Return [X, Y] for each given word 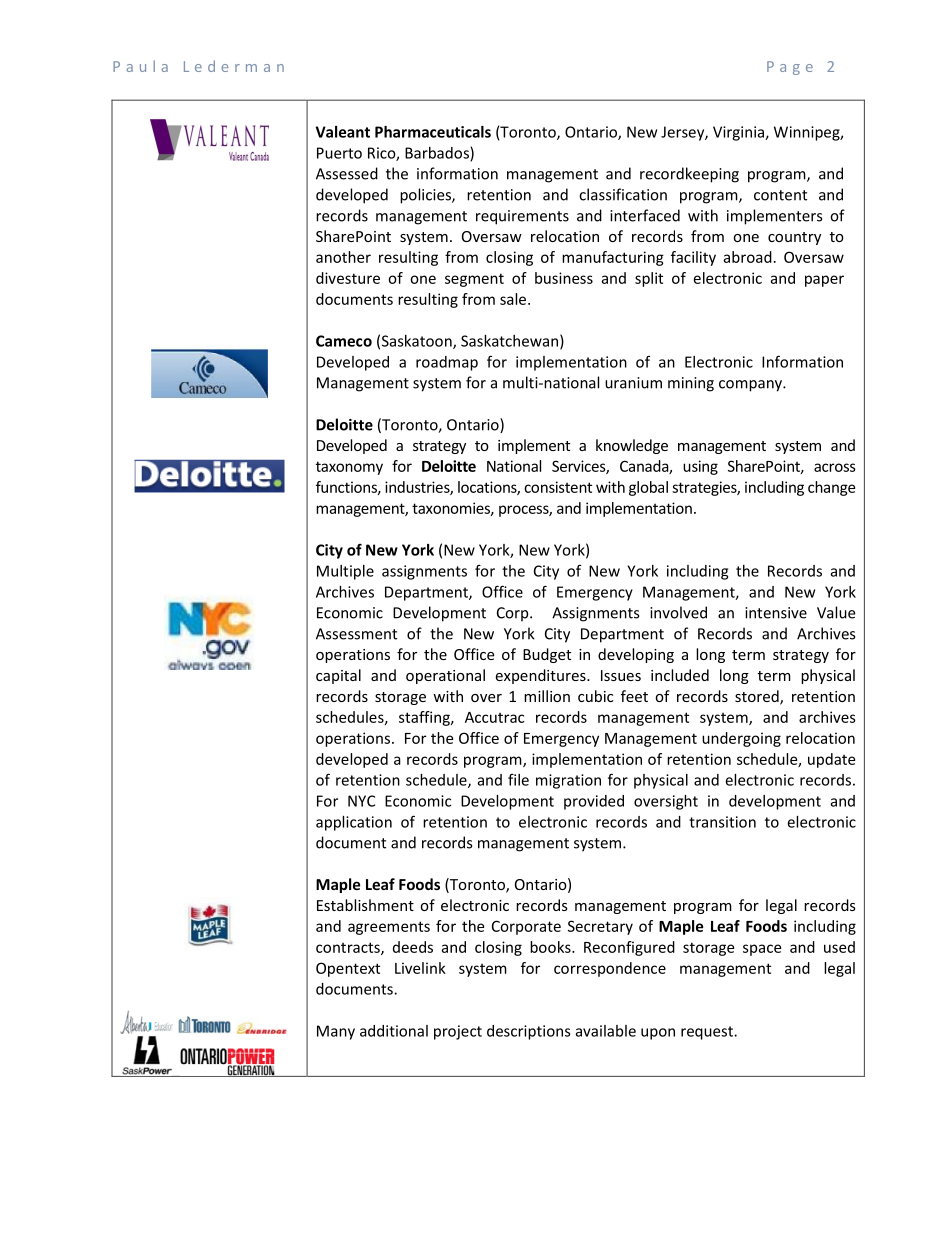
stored [758, 697]
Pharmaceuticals [433, 132]
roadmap [447, 363]
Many [336, 1032]
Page [790, 68]
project [458, 1032]
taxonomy [349, 468]
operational [445, 676]
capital [338, 676]
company [751, 386]
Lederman [234, 66]
